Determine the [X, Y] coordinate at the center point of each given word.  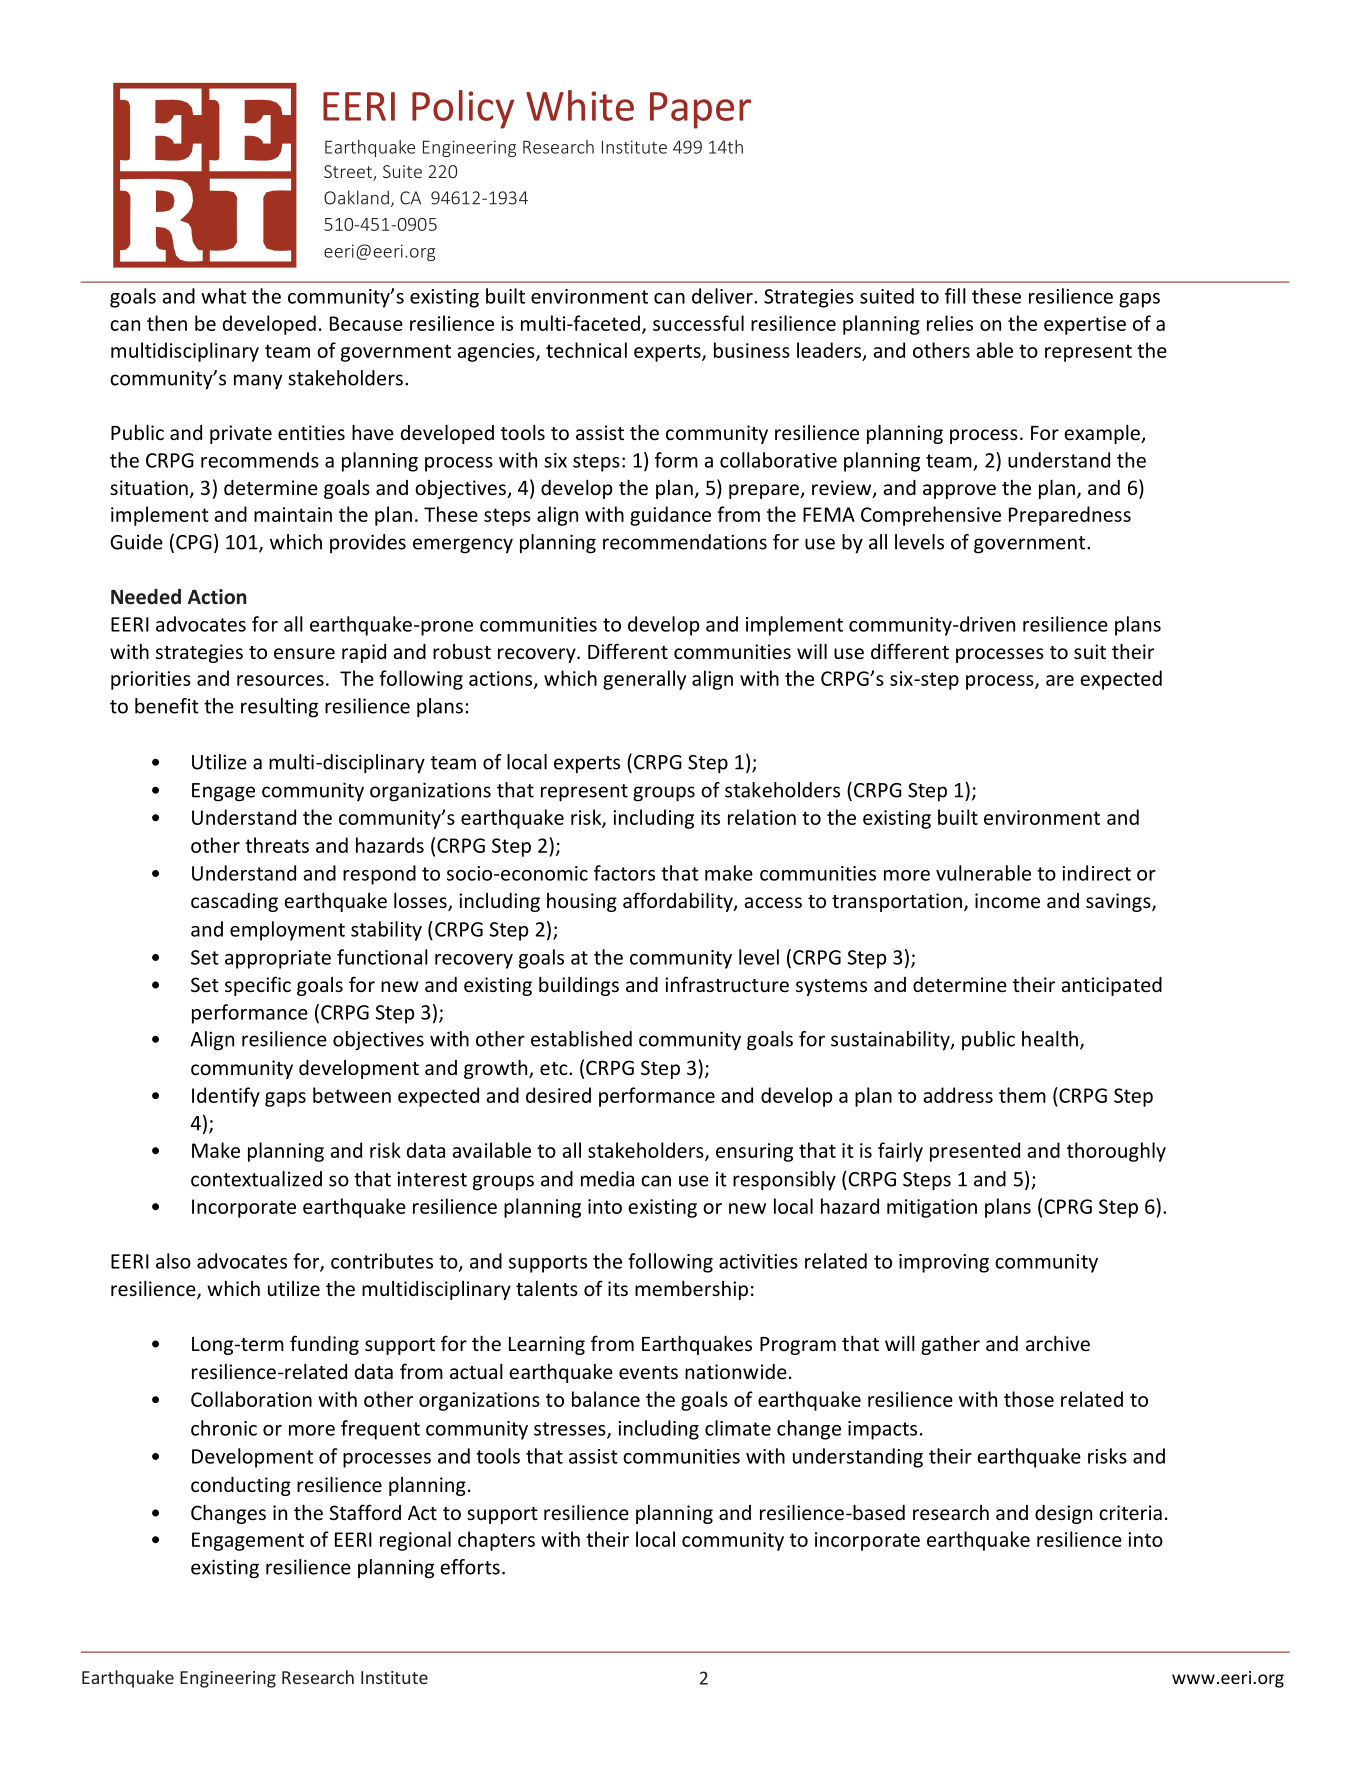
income [1007, 900]
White [580, 105]
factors [624, 873]
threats [277, 845]
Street [349, 173]
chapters [496, 1541]
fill [955, 296]
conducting [241, 1486]
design [1063, 1514]
